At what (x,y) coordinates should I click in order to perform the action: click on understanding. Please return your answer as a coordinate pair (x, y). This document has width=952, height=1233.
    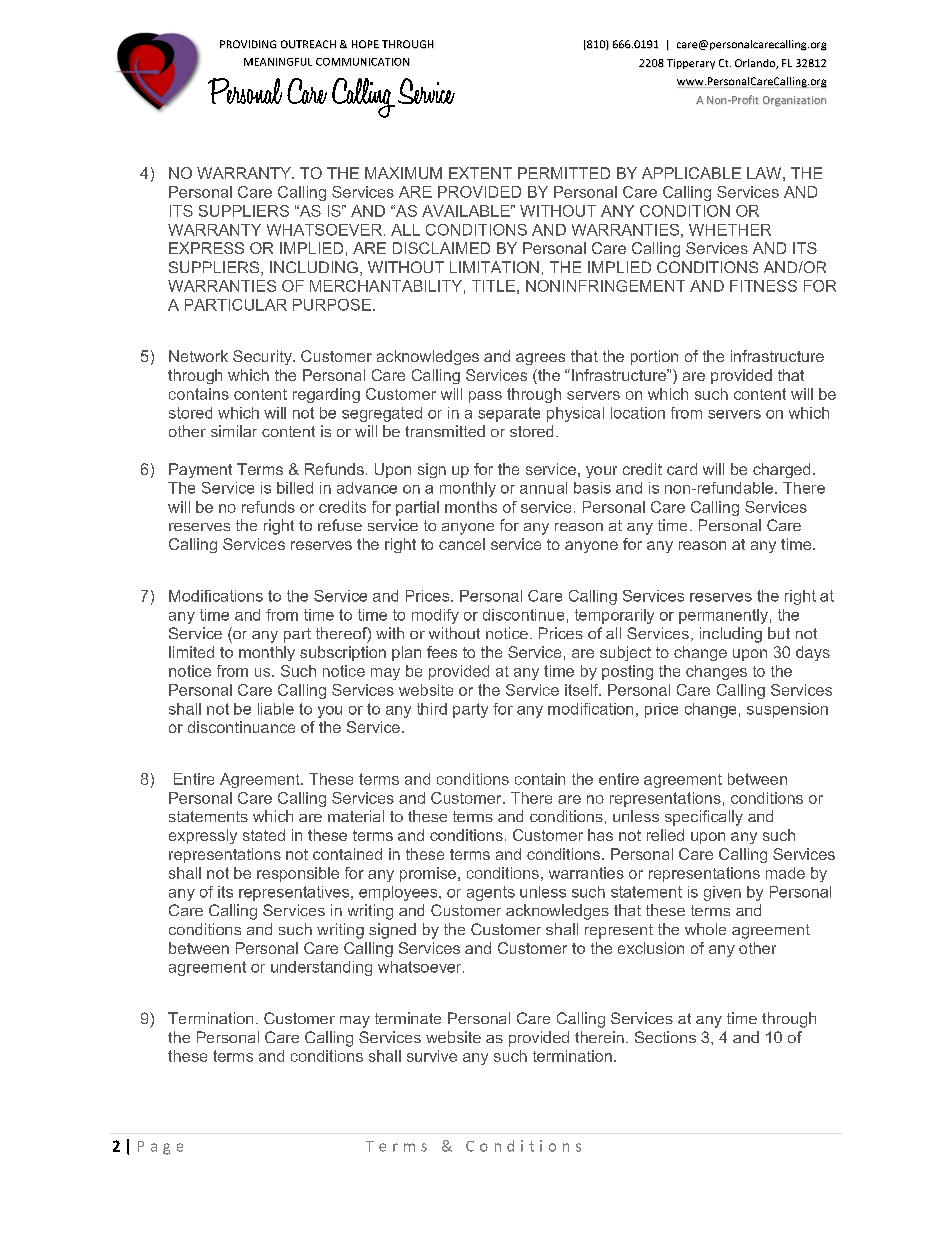
    Looking at the image, I should click on (321, 968).
